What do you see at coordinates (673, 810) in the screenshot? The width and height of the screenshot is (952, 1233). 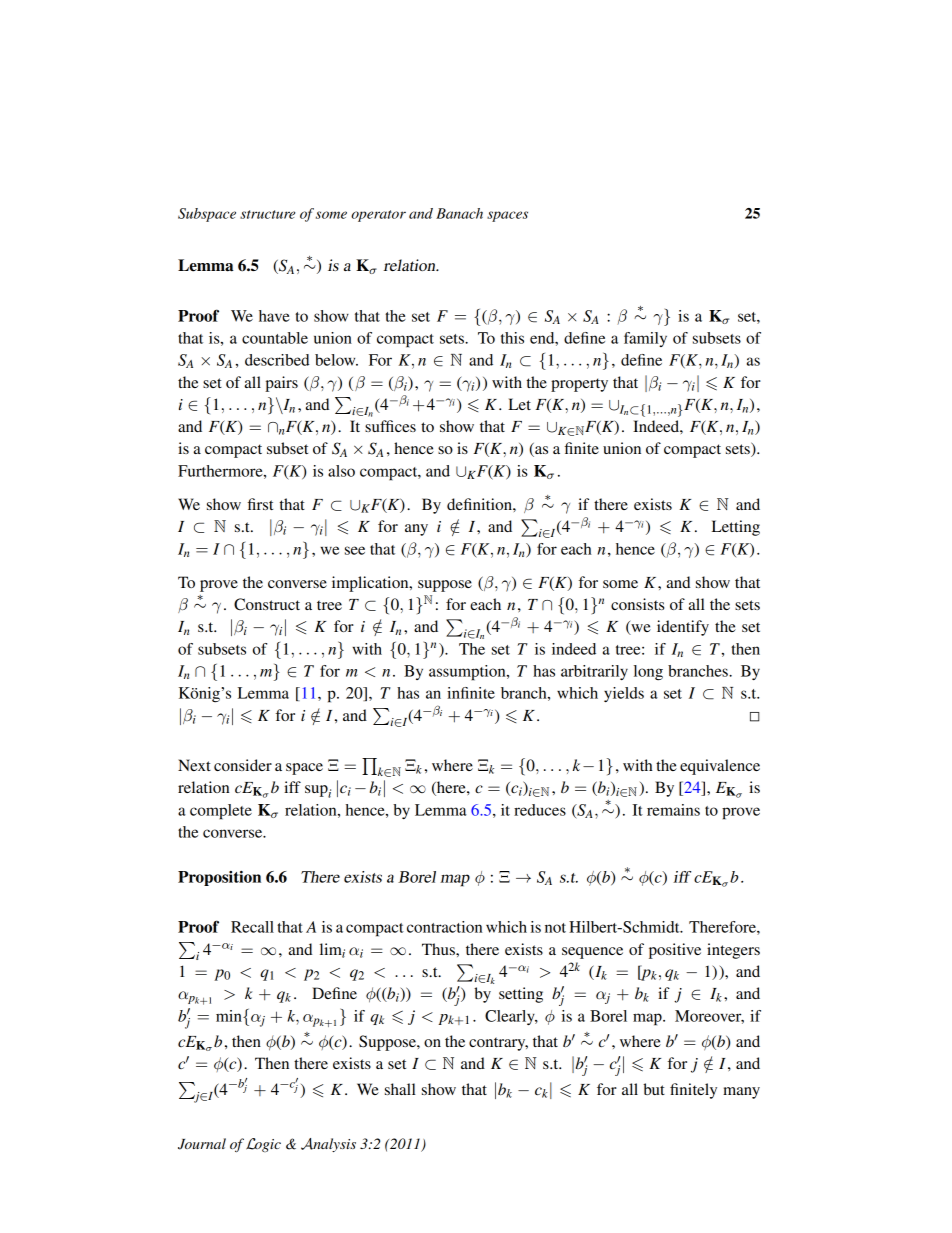 I see `remains` at bounding box center [673, 810].
